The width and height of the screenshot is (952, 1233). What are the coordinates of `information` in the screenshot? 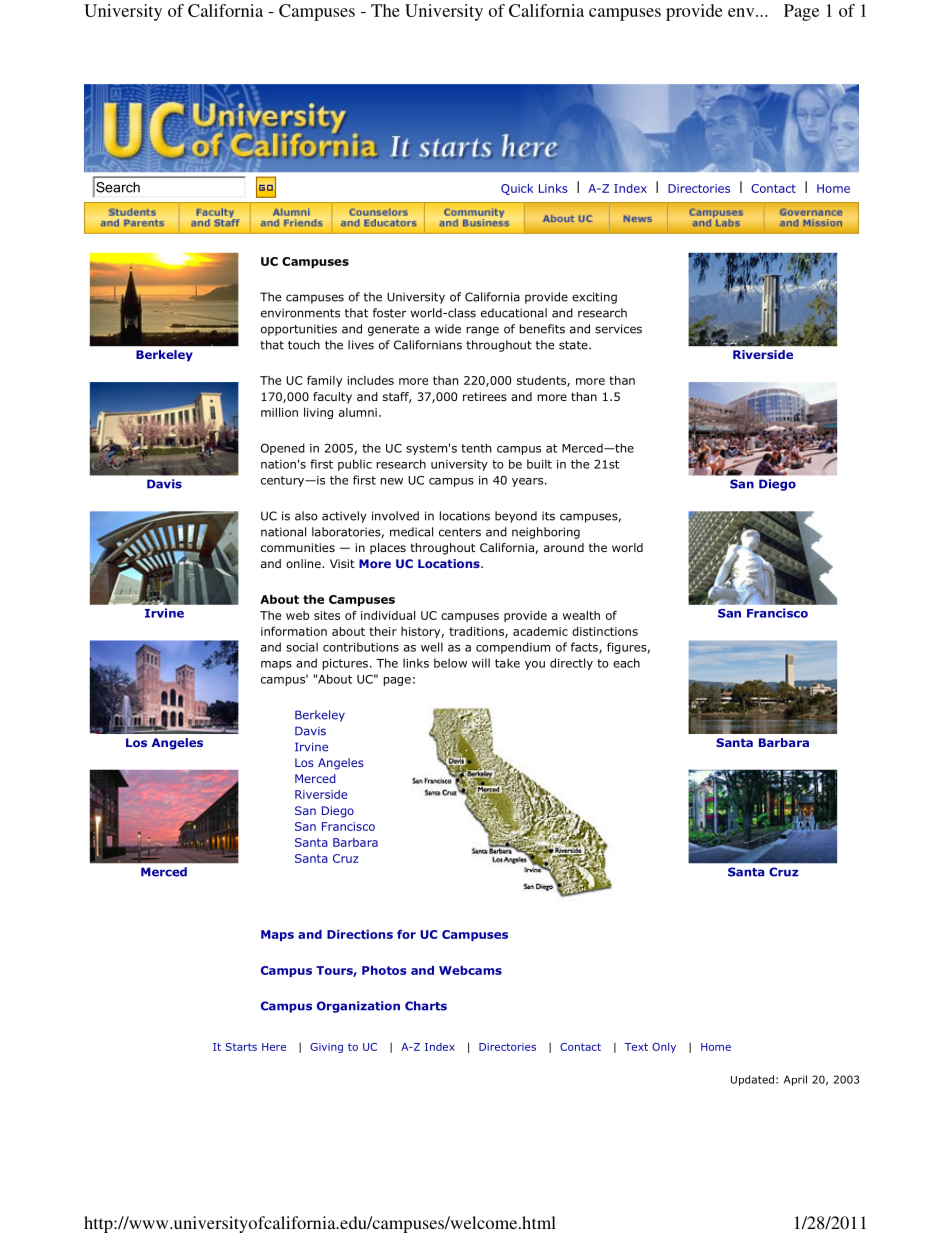 It's located at (294, 631).
